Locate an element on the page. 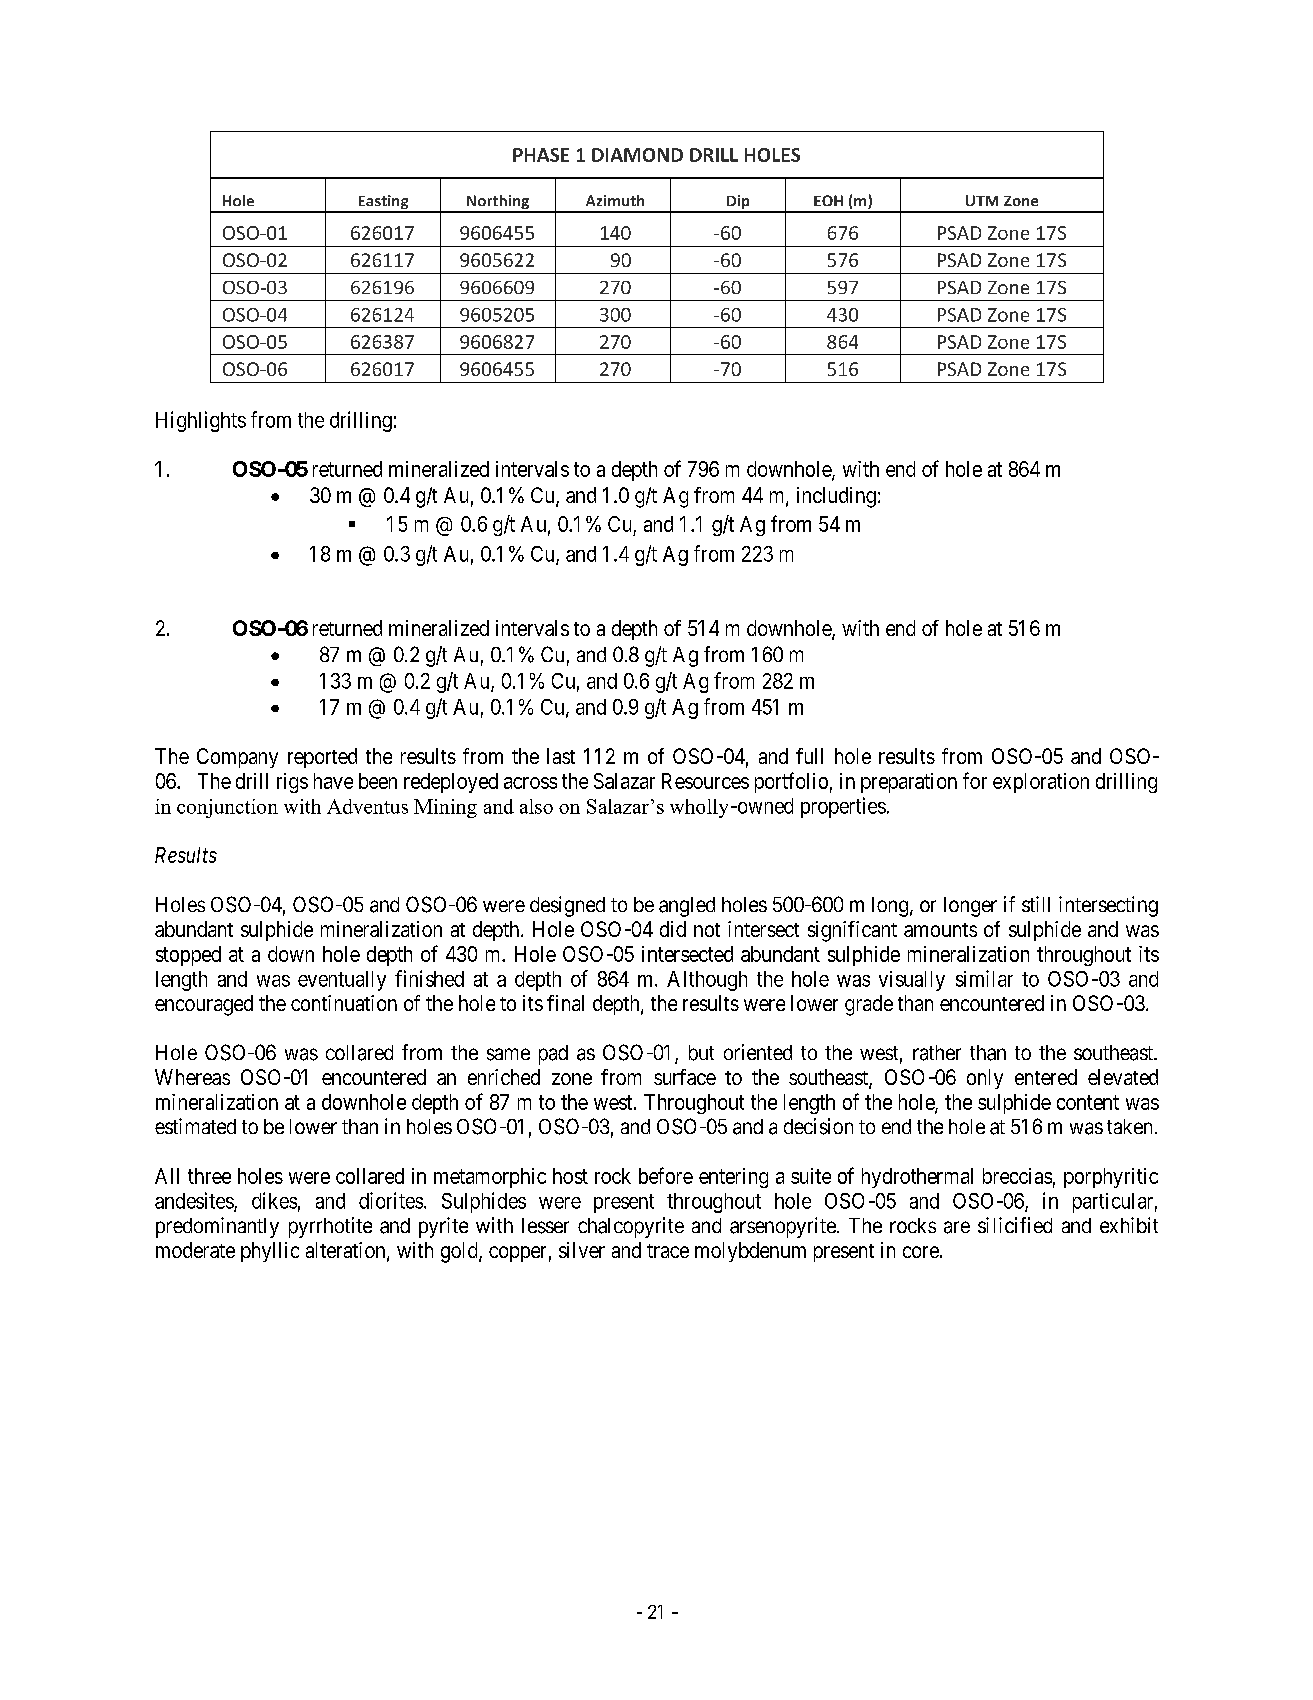 Image resolution: width=1313 pixels, height=1700 pixels. Dip is located at coordinates (738, 203).
